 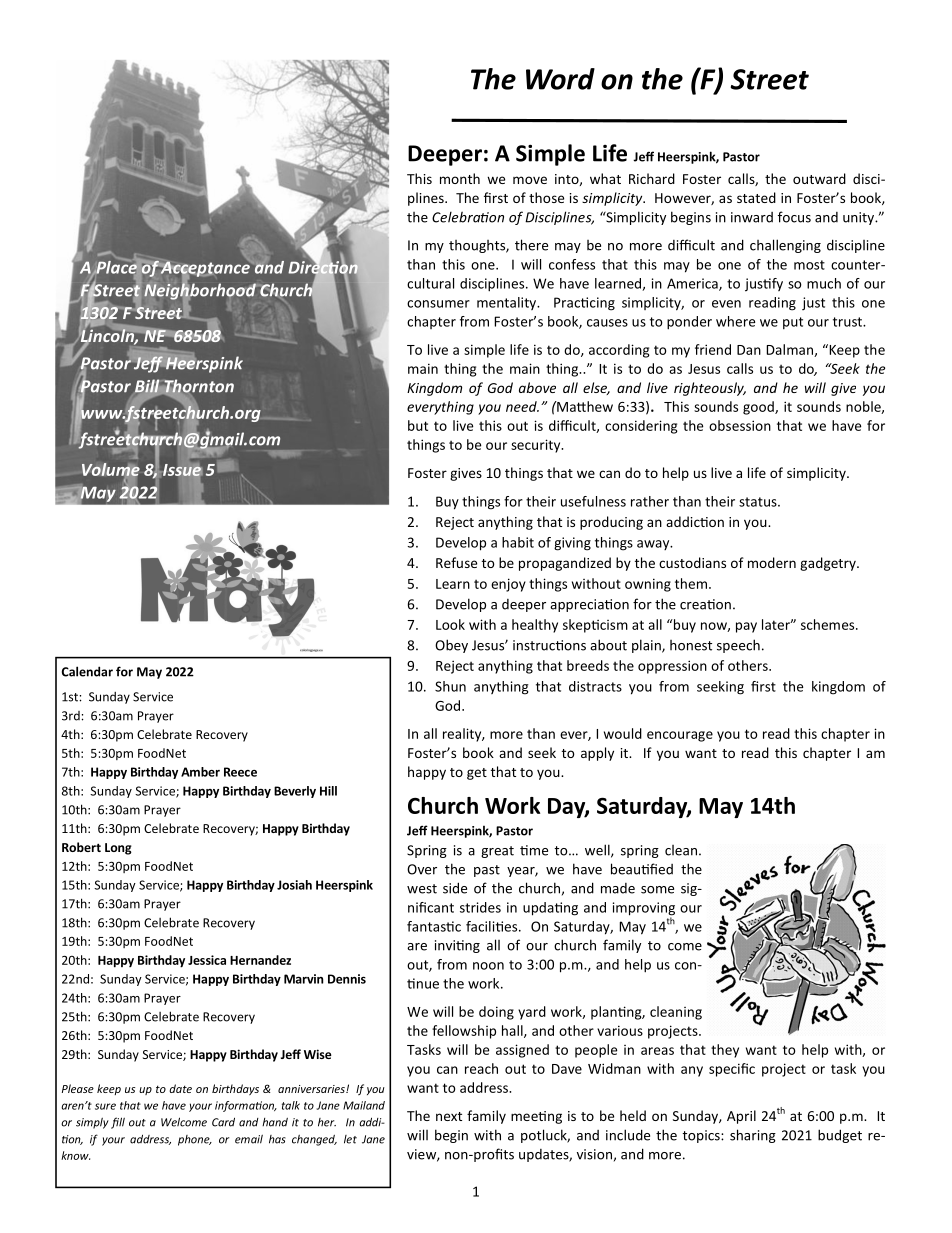 What do you see at coordinates (460, 178) in the image?
I see `month` at bounding box center [460, 178].
